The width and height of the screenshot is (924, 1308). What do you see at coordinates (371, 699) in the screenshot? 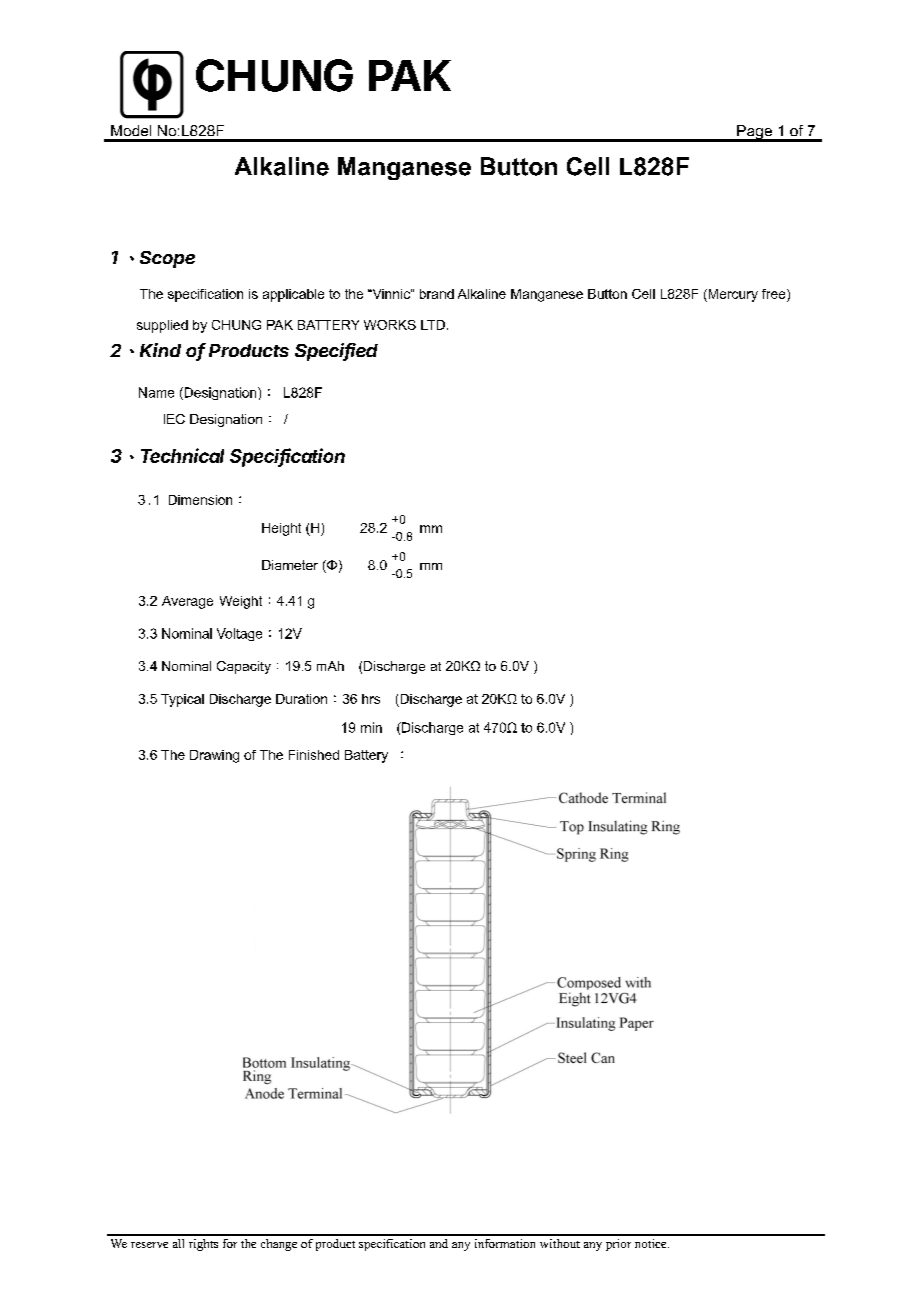
I see `hrs` at bounding box center [371, 699].
